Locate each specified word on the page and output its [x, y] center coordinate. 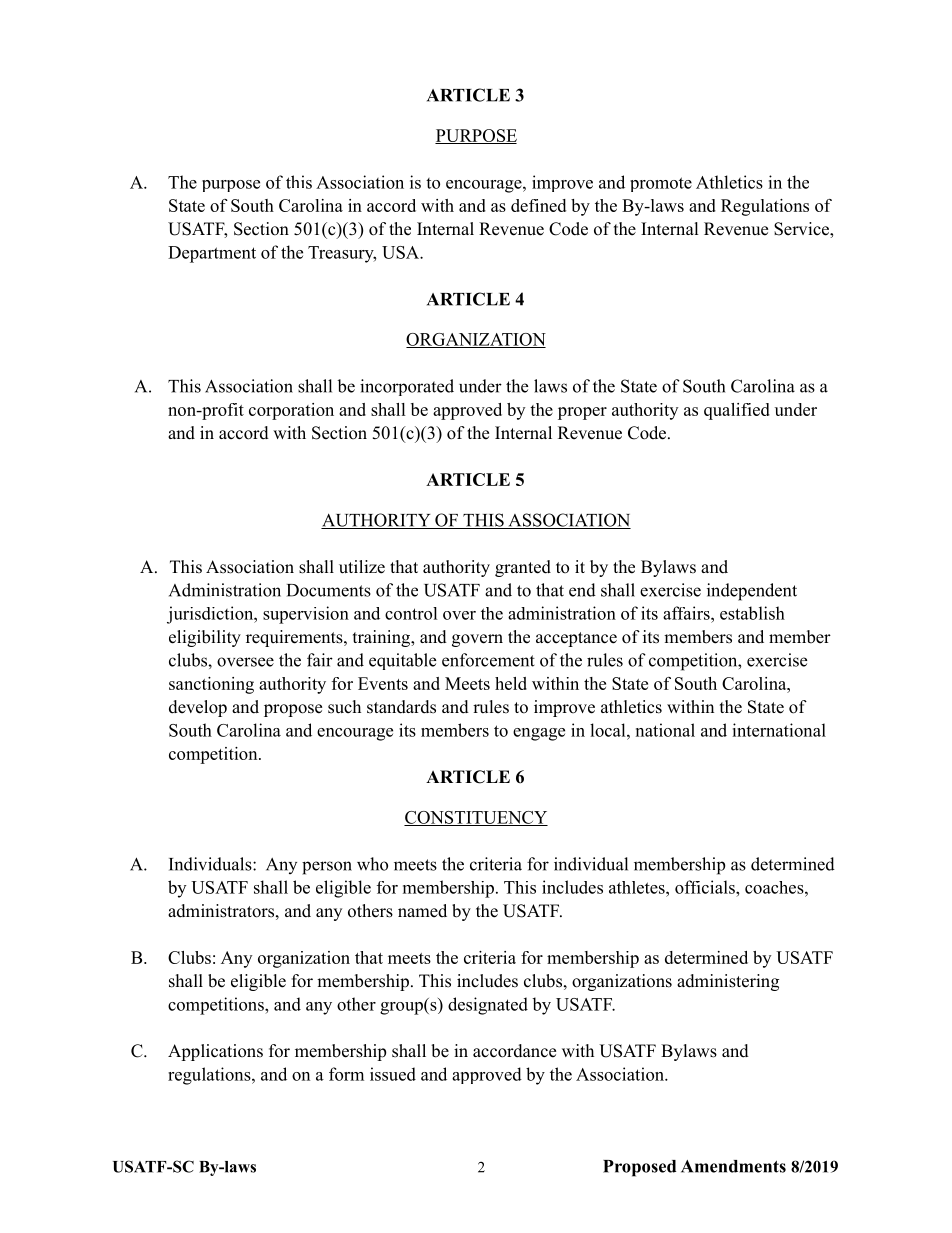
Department [212, 254]
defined [538, 205]
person [327, 868]
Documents [329, 590]
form [346, 1074]
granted [523, 568]
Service [802, 230]
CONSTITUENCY [476, 818]
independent [752, 592]
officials [706, 887]
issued [393, 1074]
